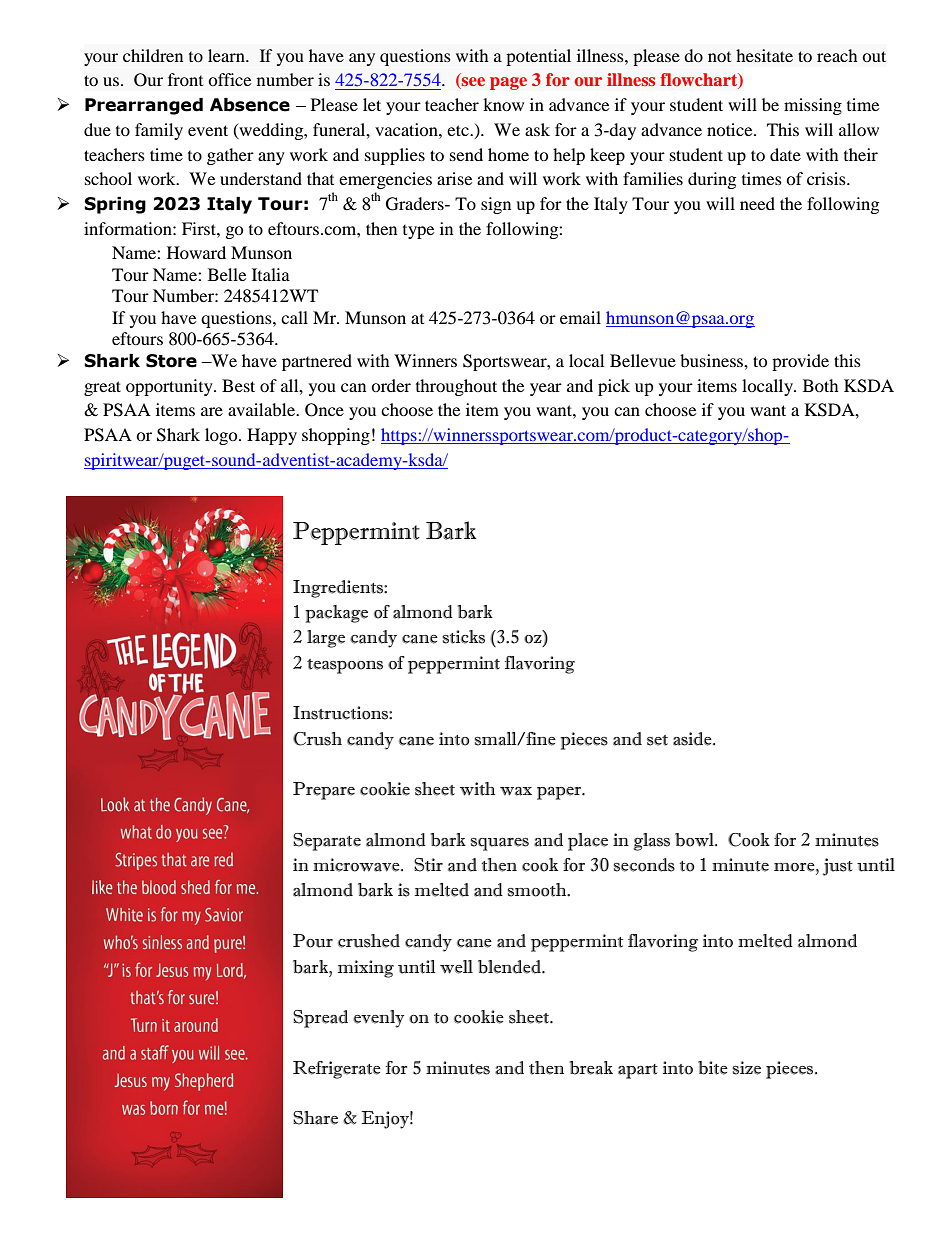  I want to click on sticks, so click(463, 637).
